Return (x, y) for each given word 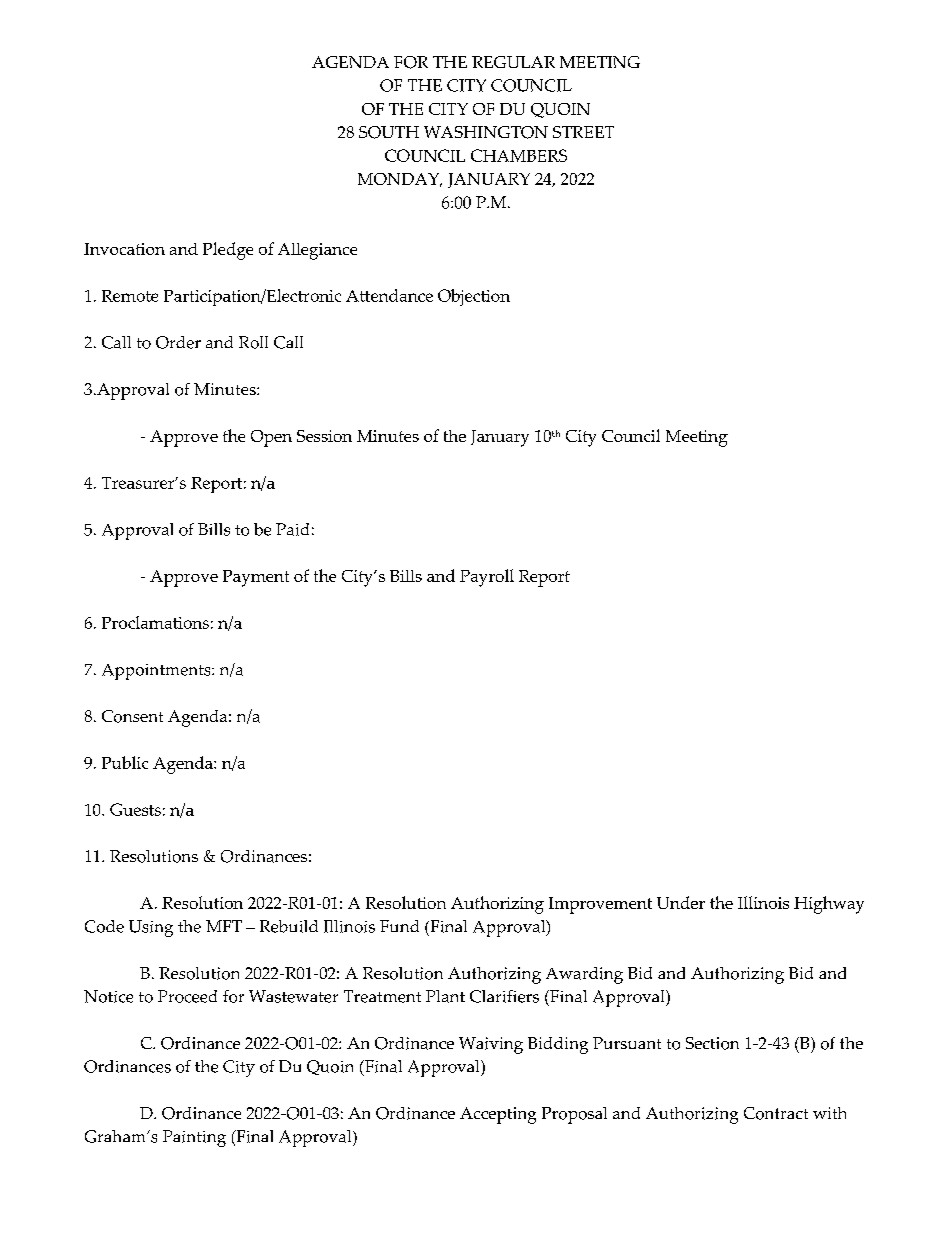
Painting (194, 1138)
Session (324, 436)
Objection (474, 297)
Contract (776, 1113)
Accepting (498, 1115)
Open (271, 438)
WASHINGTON (486, 132)
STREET (583, 132)
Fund (399, 926)
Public (125, 762)
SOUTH (389, 132)
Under (681, 902)
